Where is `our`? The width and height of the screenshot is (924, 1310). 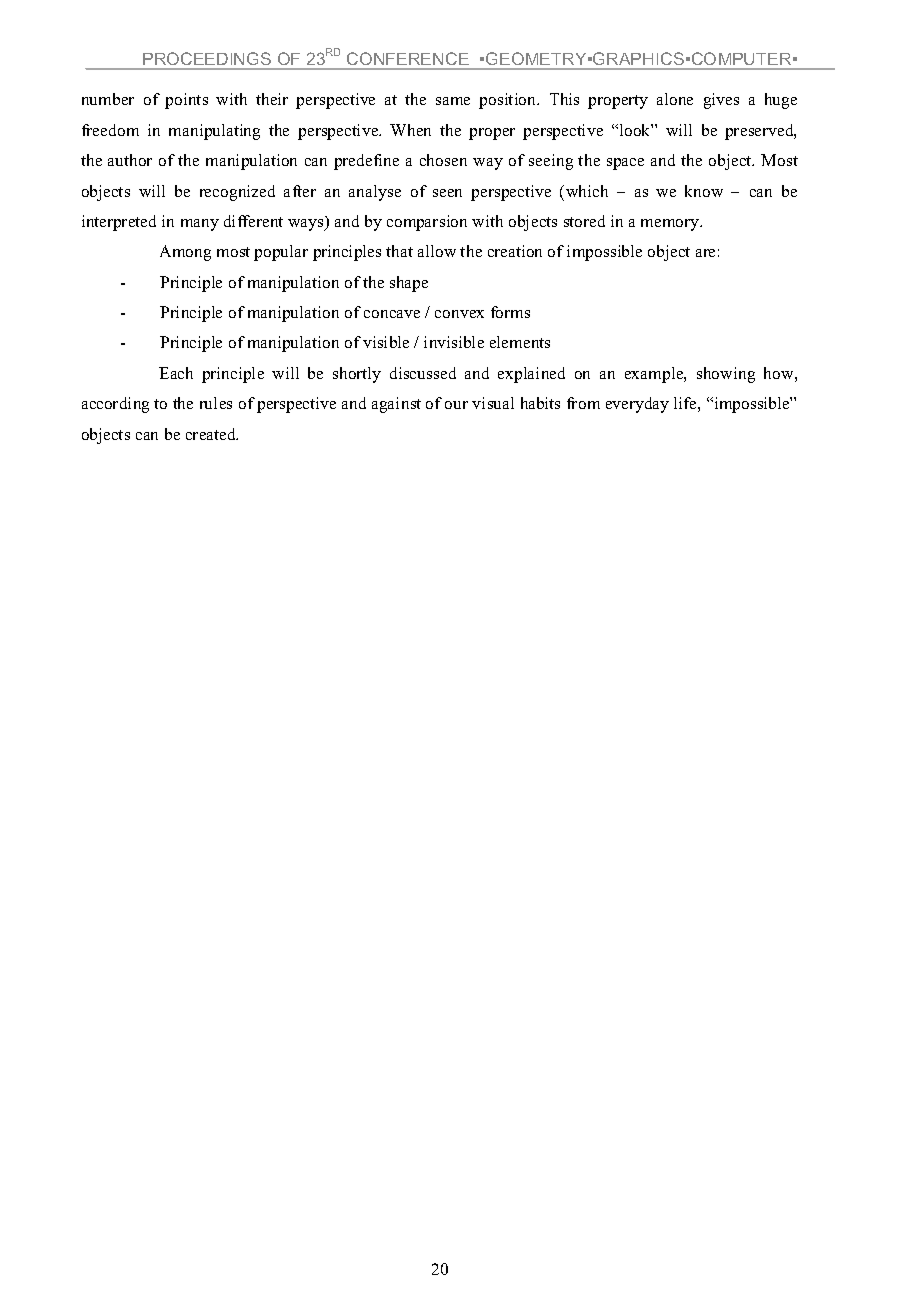 our is located at coordinates (456, 405).
